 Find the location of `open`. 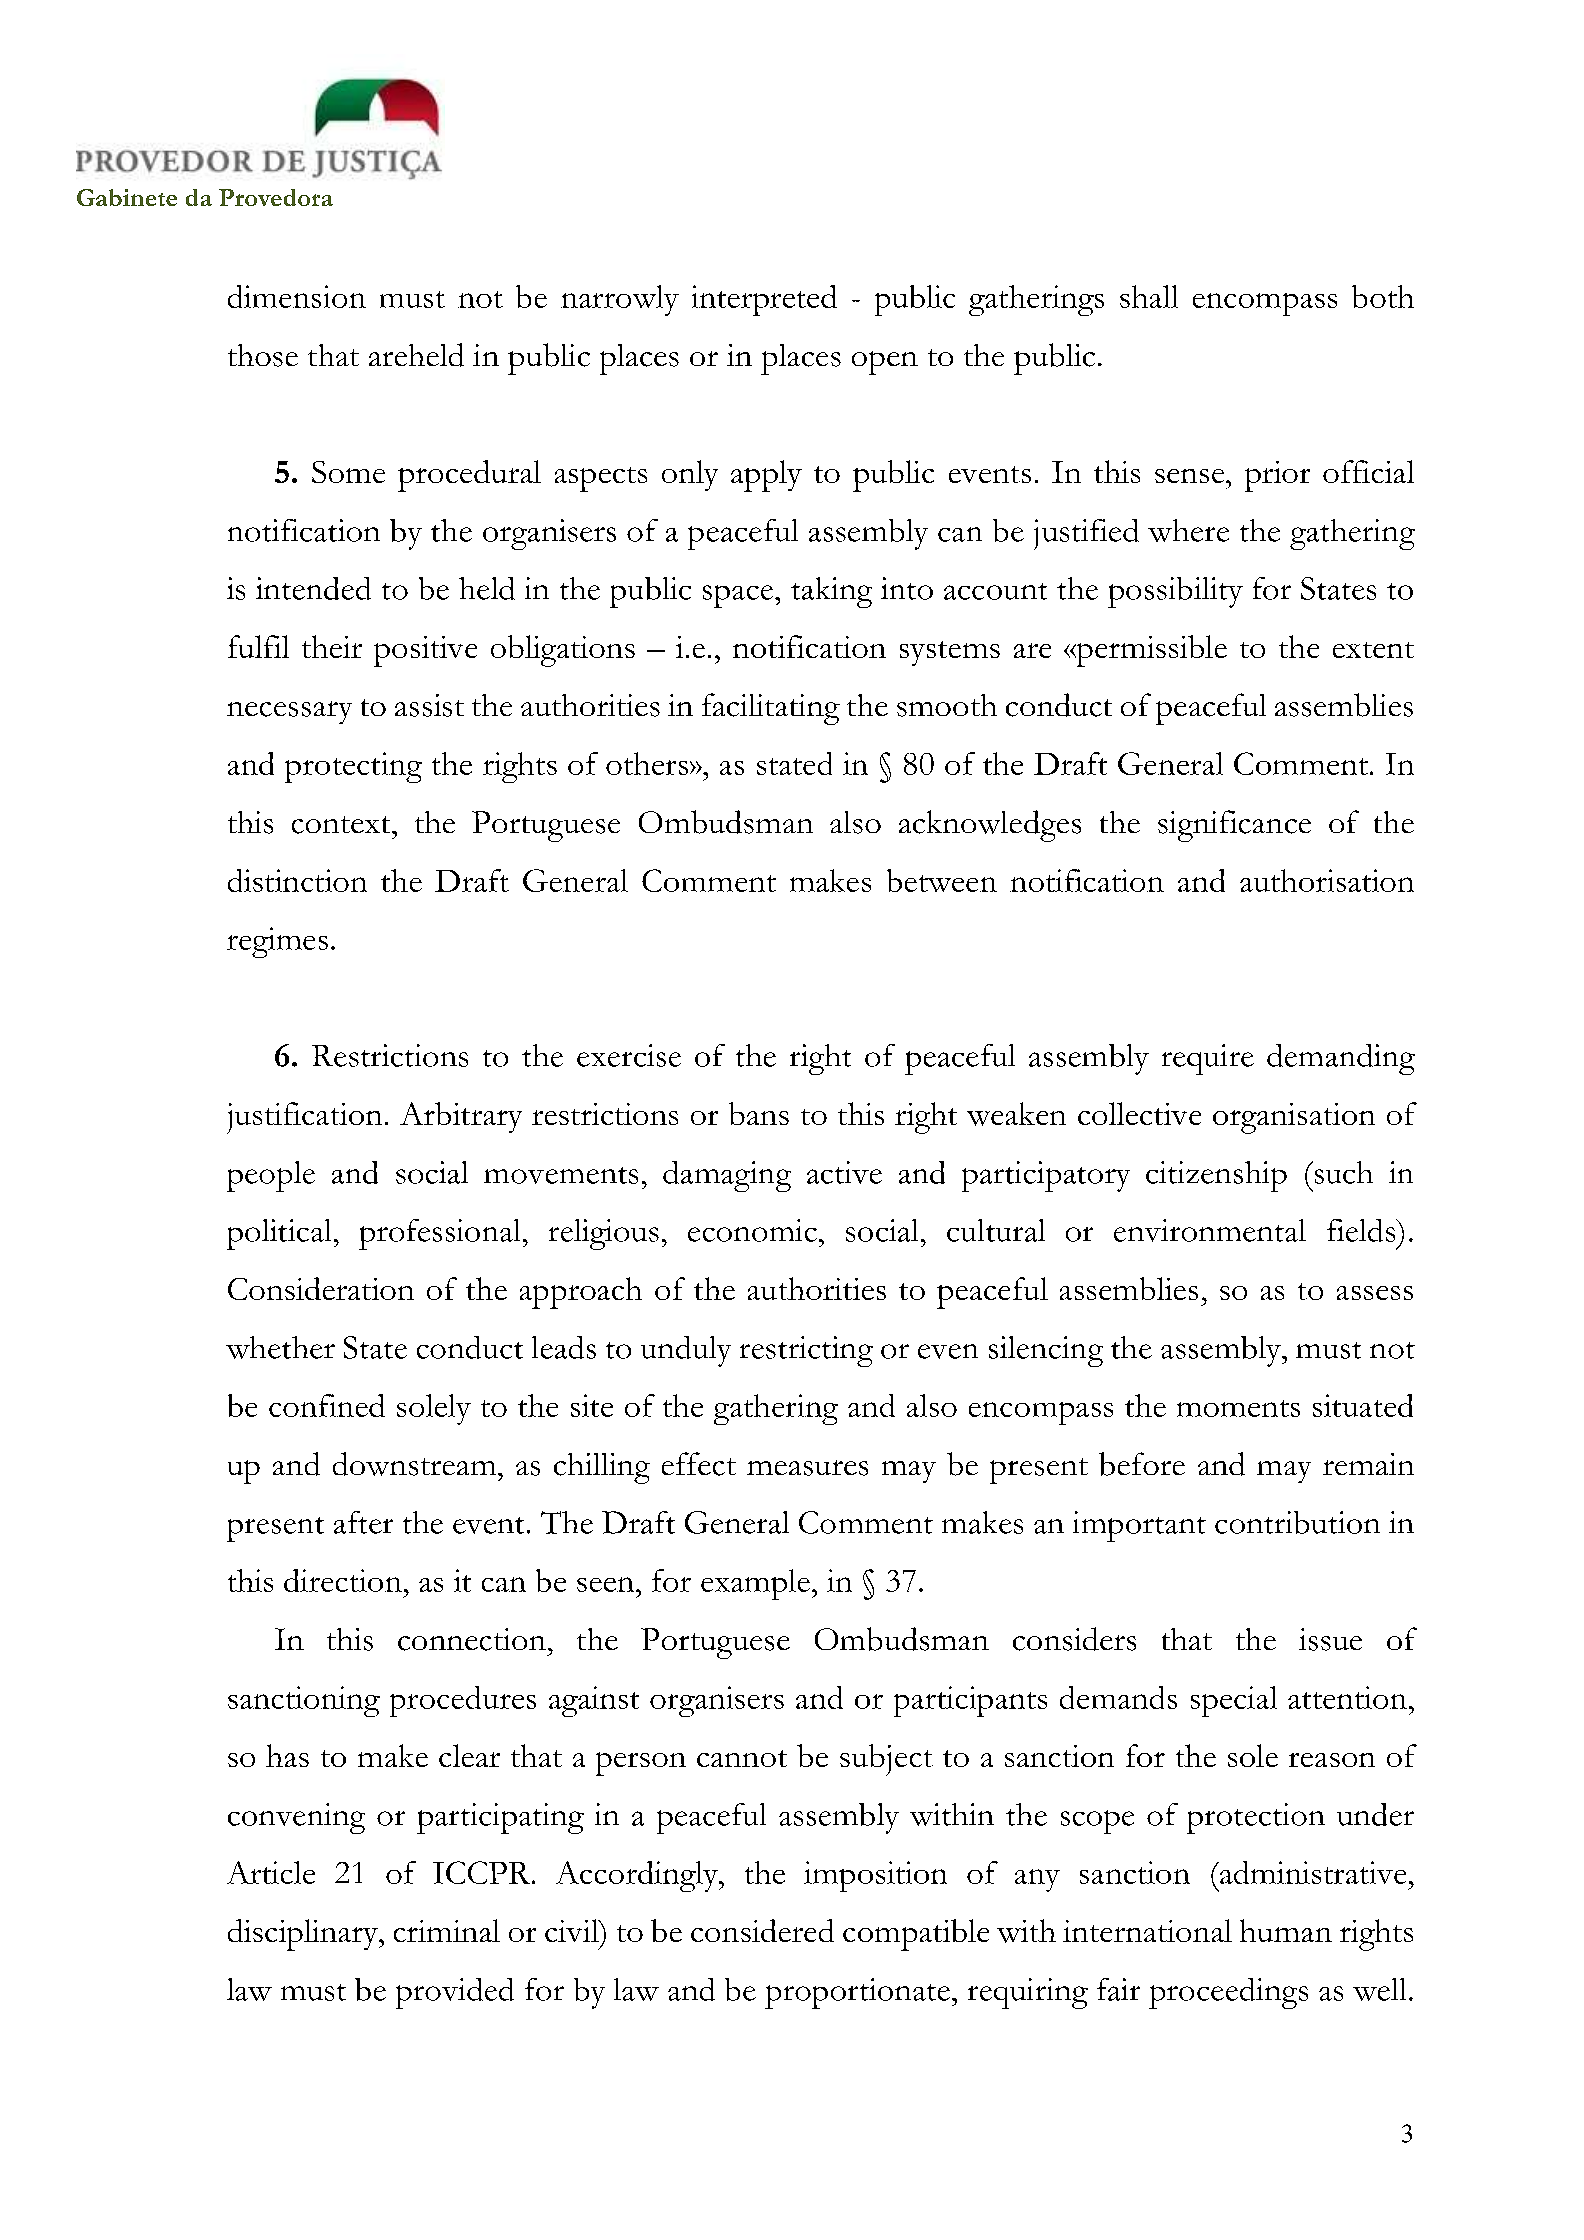

open is located at coordinates (885, 363).
